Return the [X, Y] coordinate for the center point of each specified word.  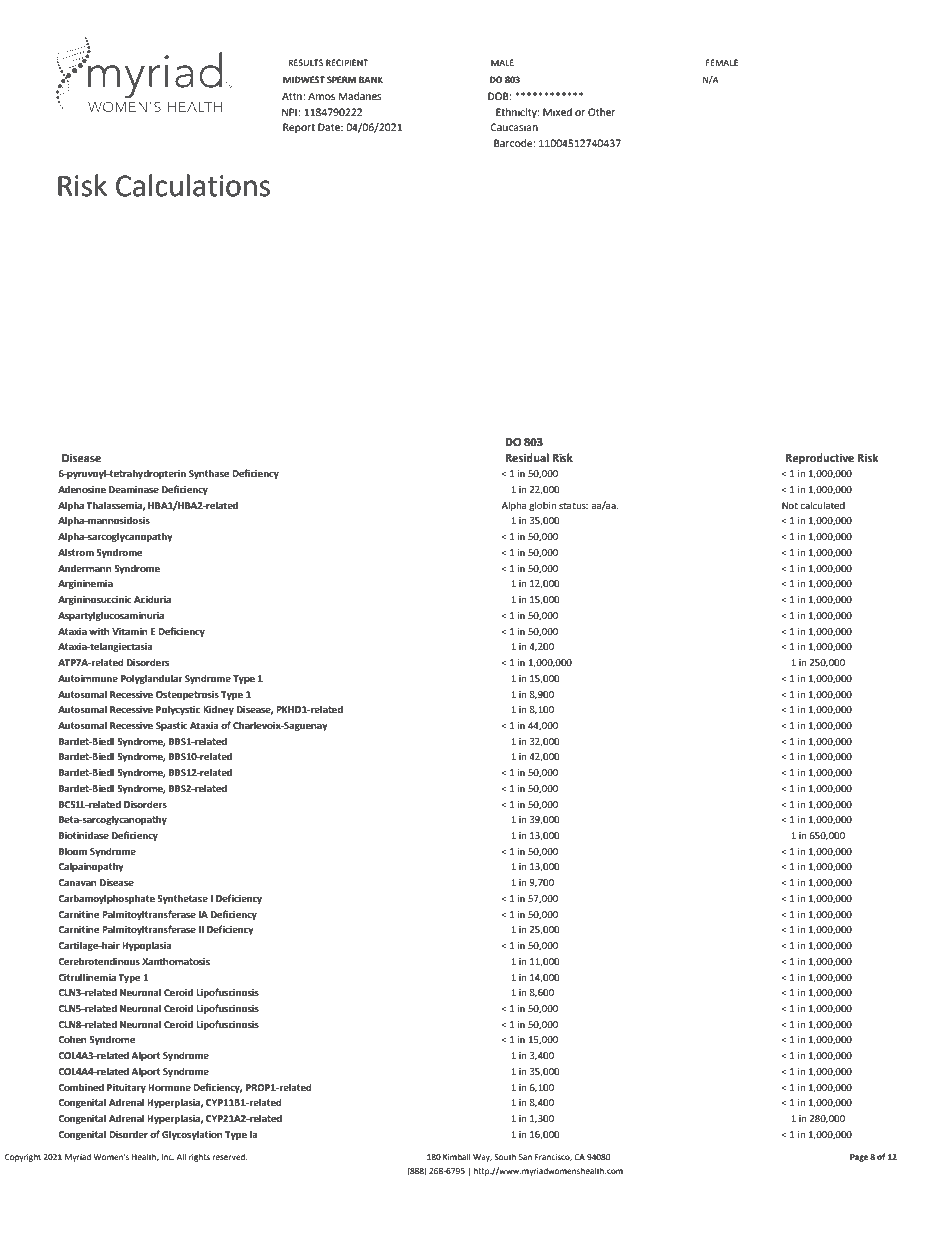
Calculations [193, 185]
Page [859, 1158]
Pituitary [126, 1088]
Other [602, 112]
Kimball [457, 1157]
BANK [371, 79]
